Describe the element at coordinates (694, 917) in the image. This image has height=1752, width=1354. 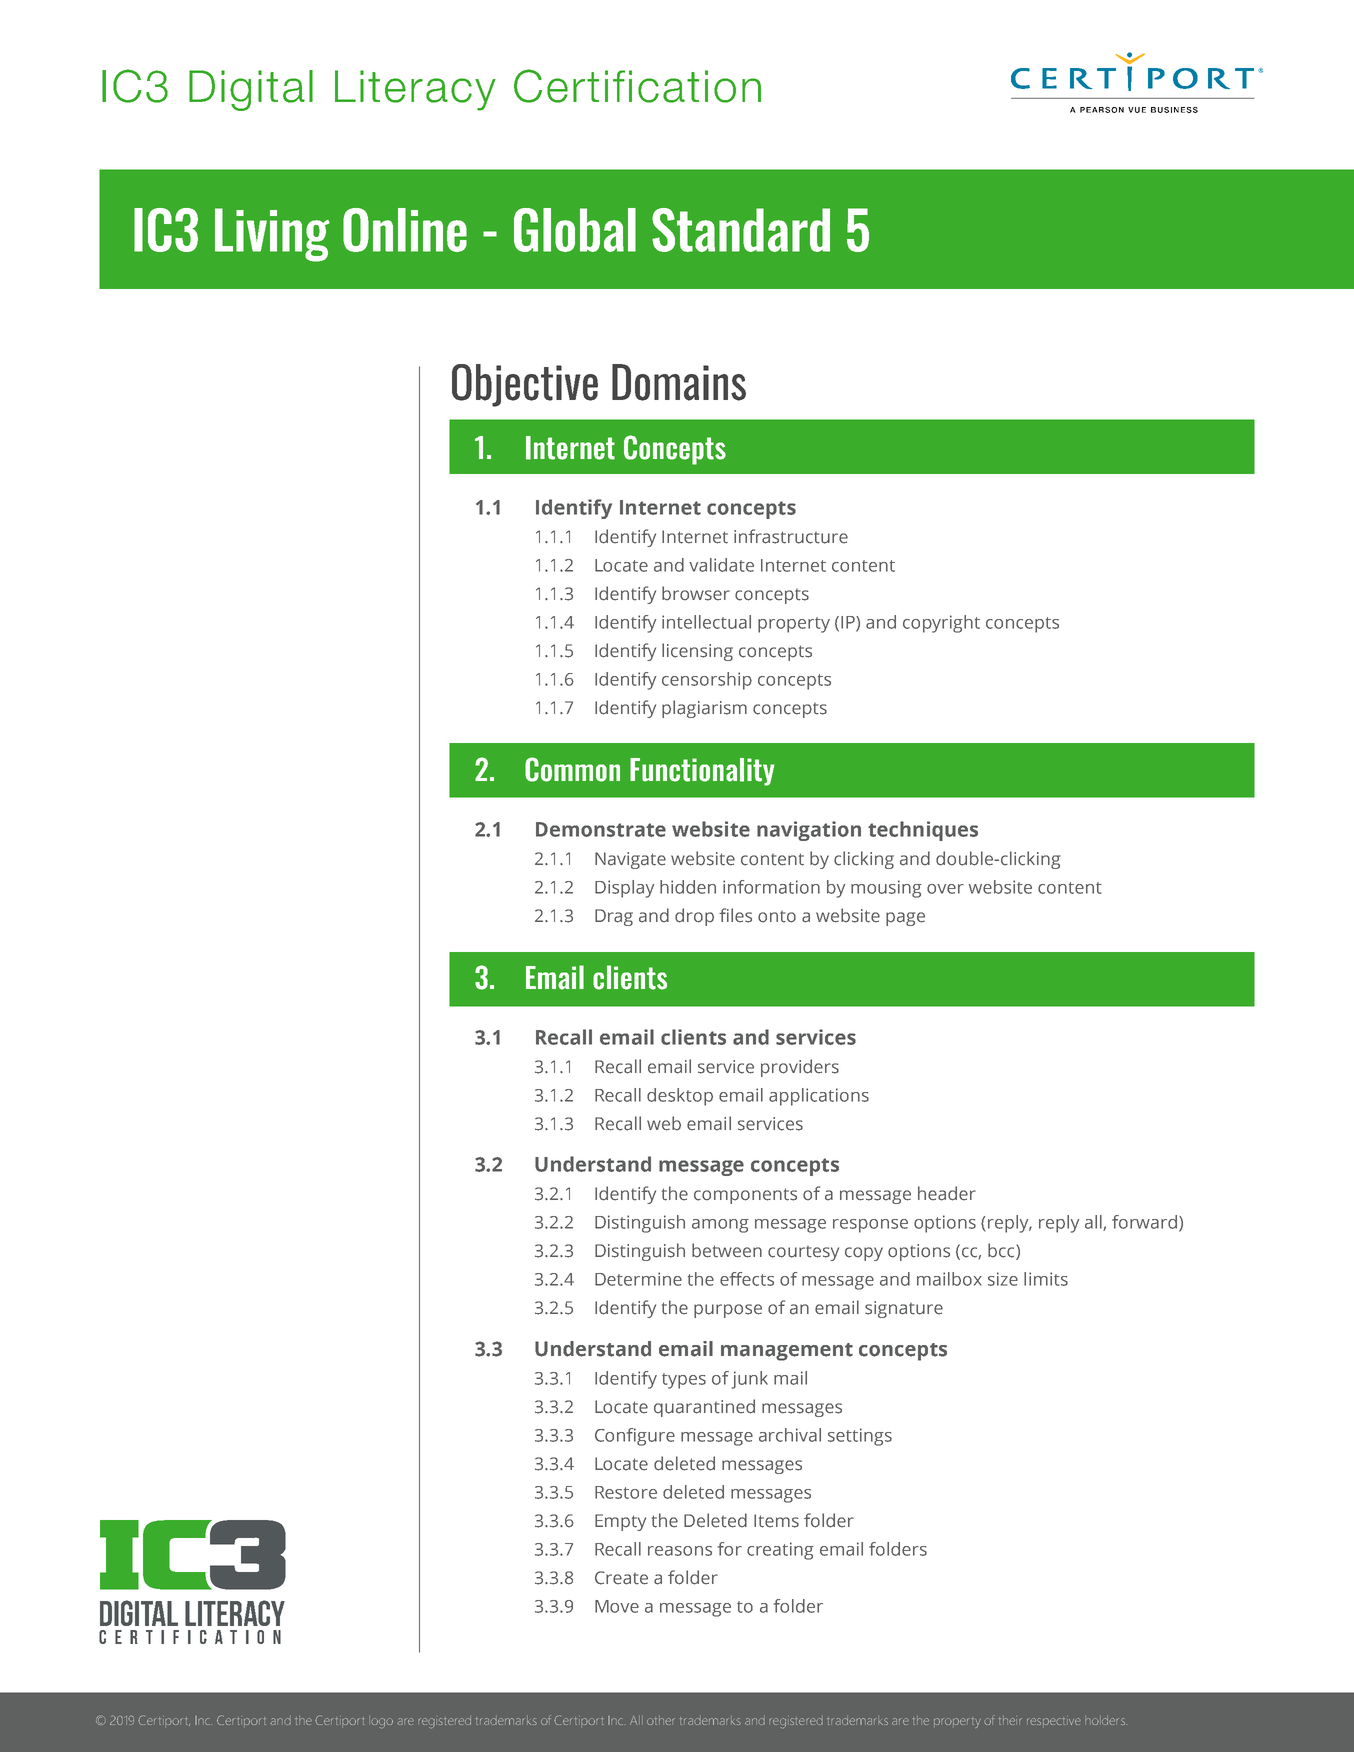
I see `drop` at that location.
